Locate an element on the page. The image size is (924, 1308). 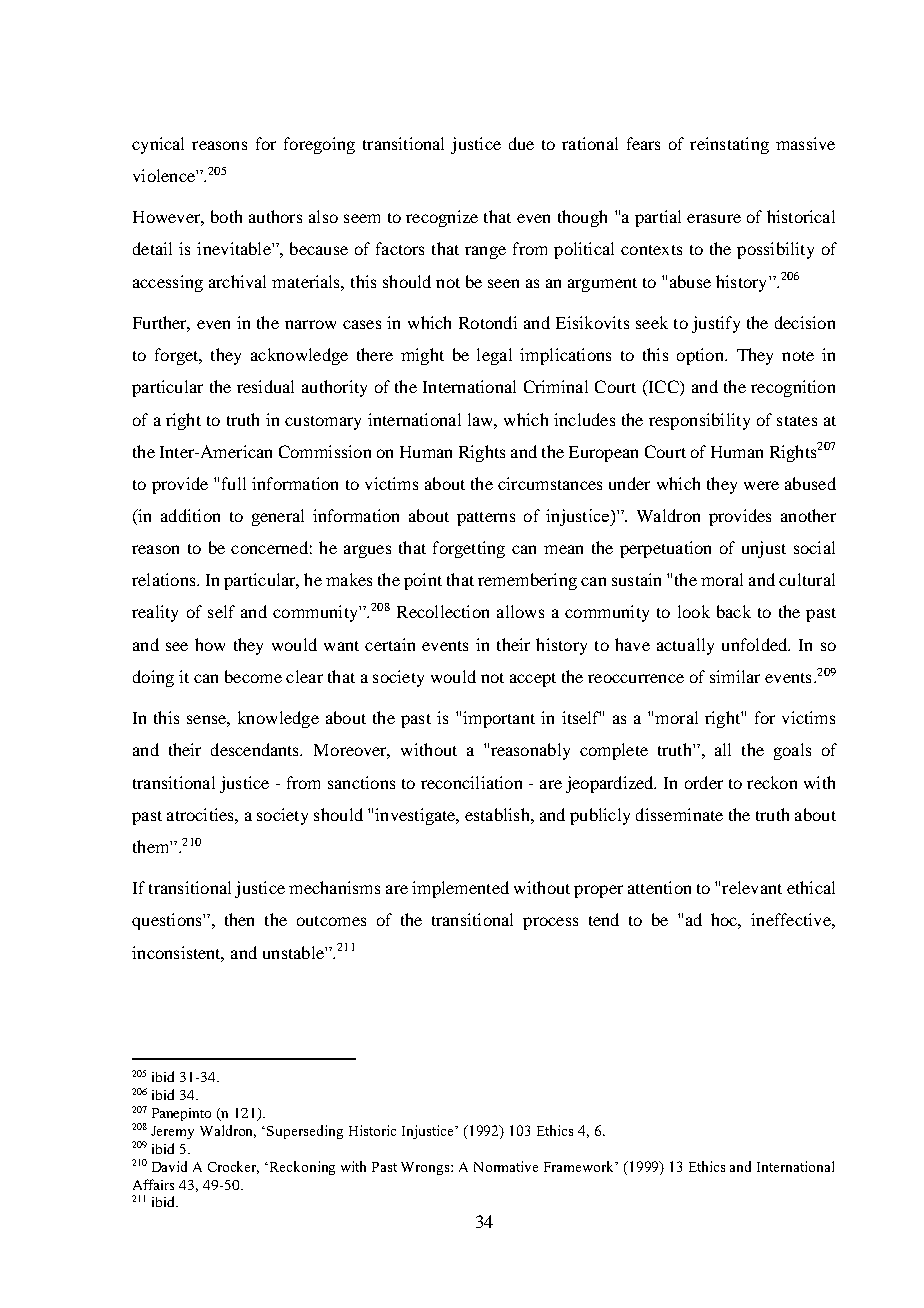
responsibility is located at coordinates (699, 421).
